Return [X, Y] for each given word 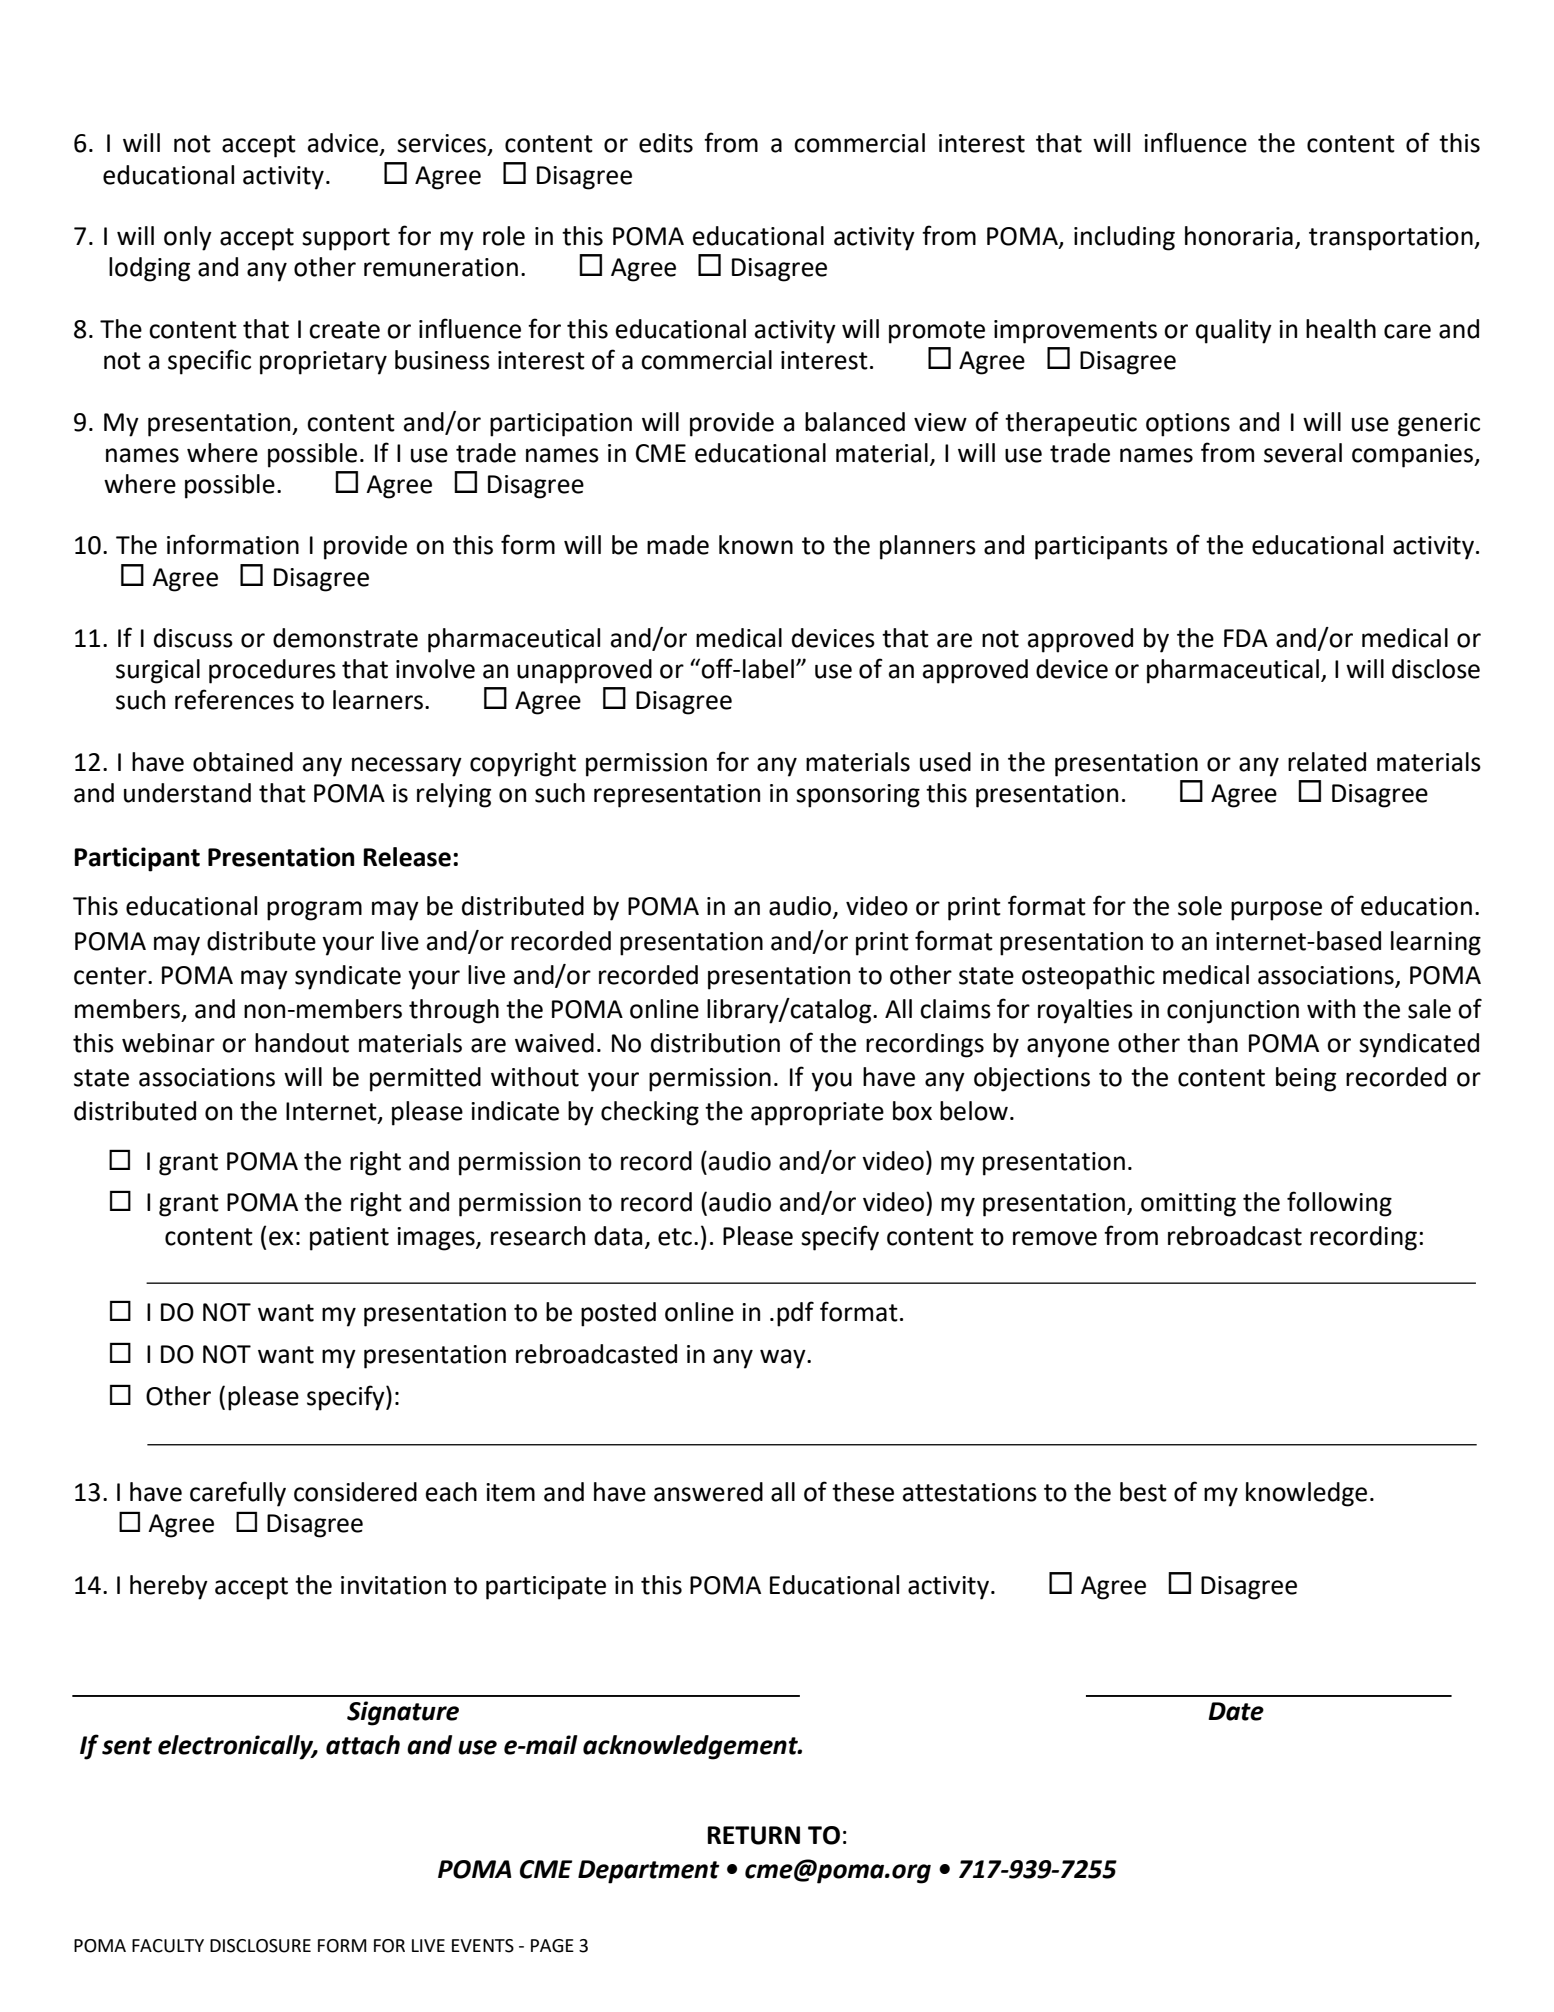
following [1339, 1204]
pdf [795, 1314]
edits [666, 143]
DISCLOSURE [260, 1946]
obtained [243, 762]
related [1327, 762]
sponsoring [858, 796]
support [346, 239]
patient [349, 1239]
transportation [1392, 239]
